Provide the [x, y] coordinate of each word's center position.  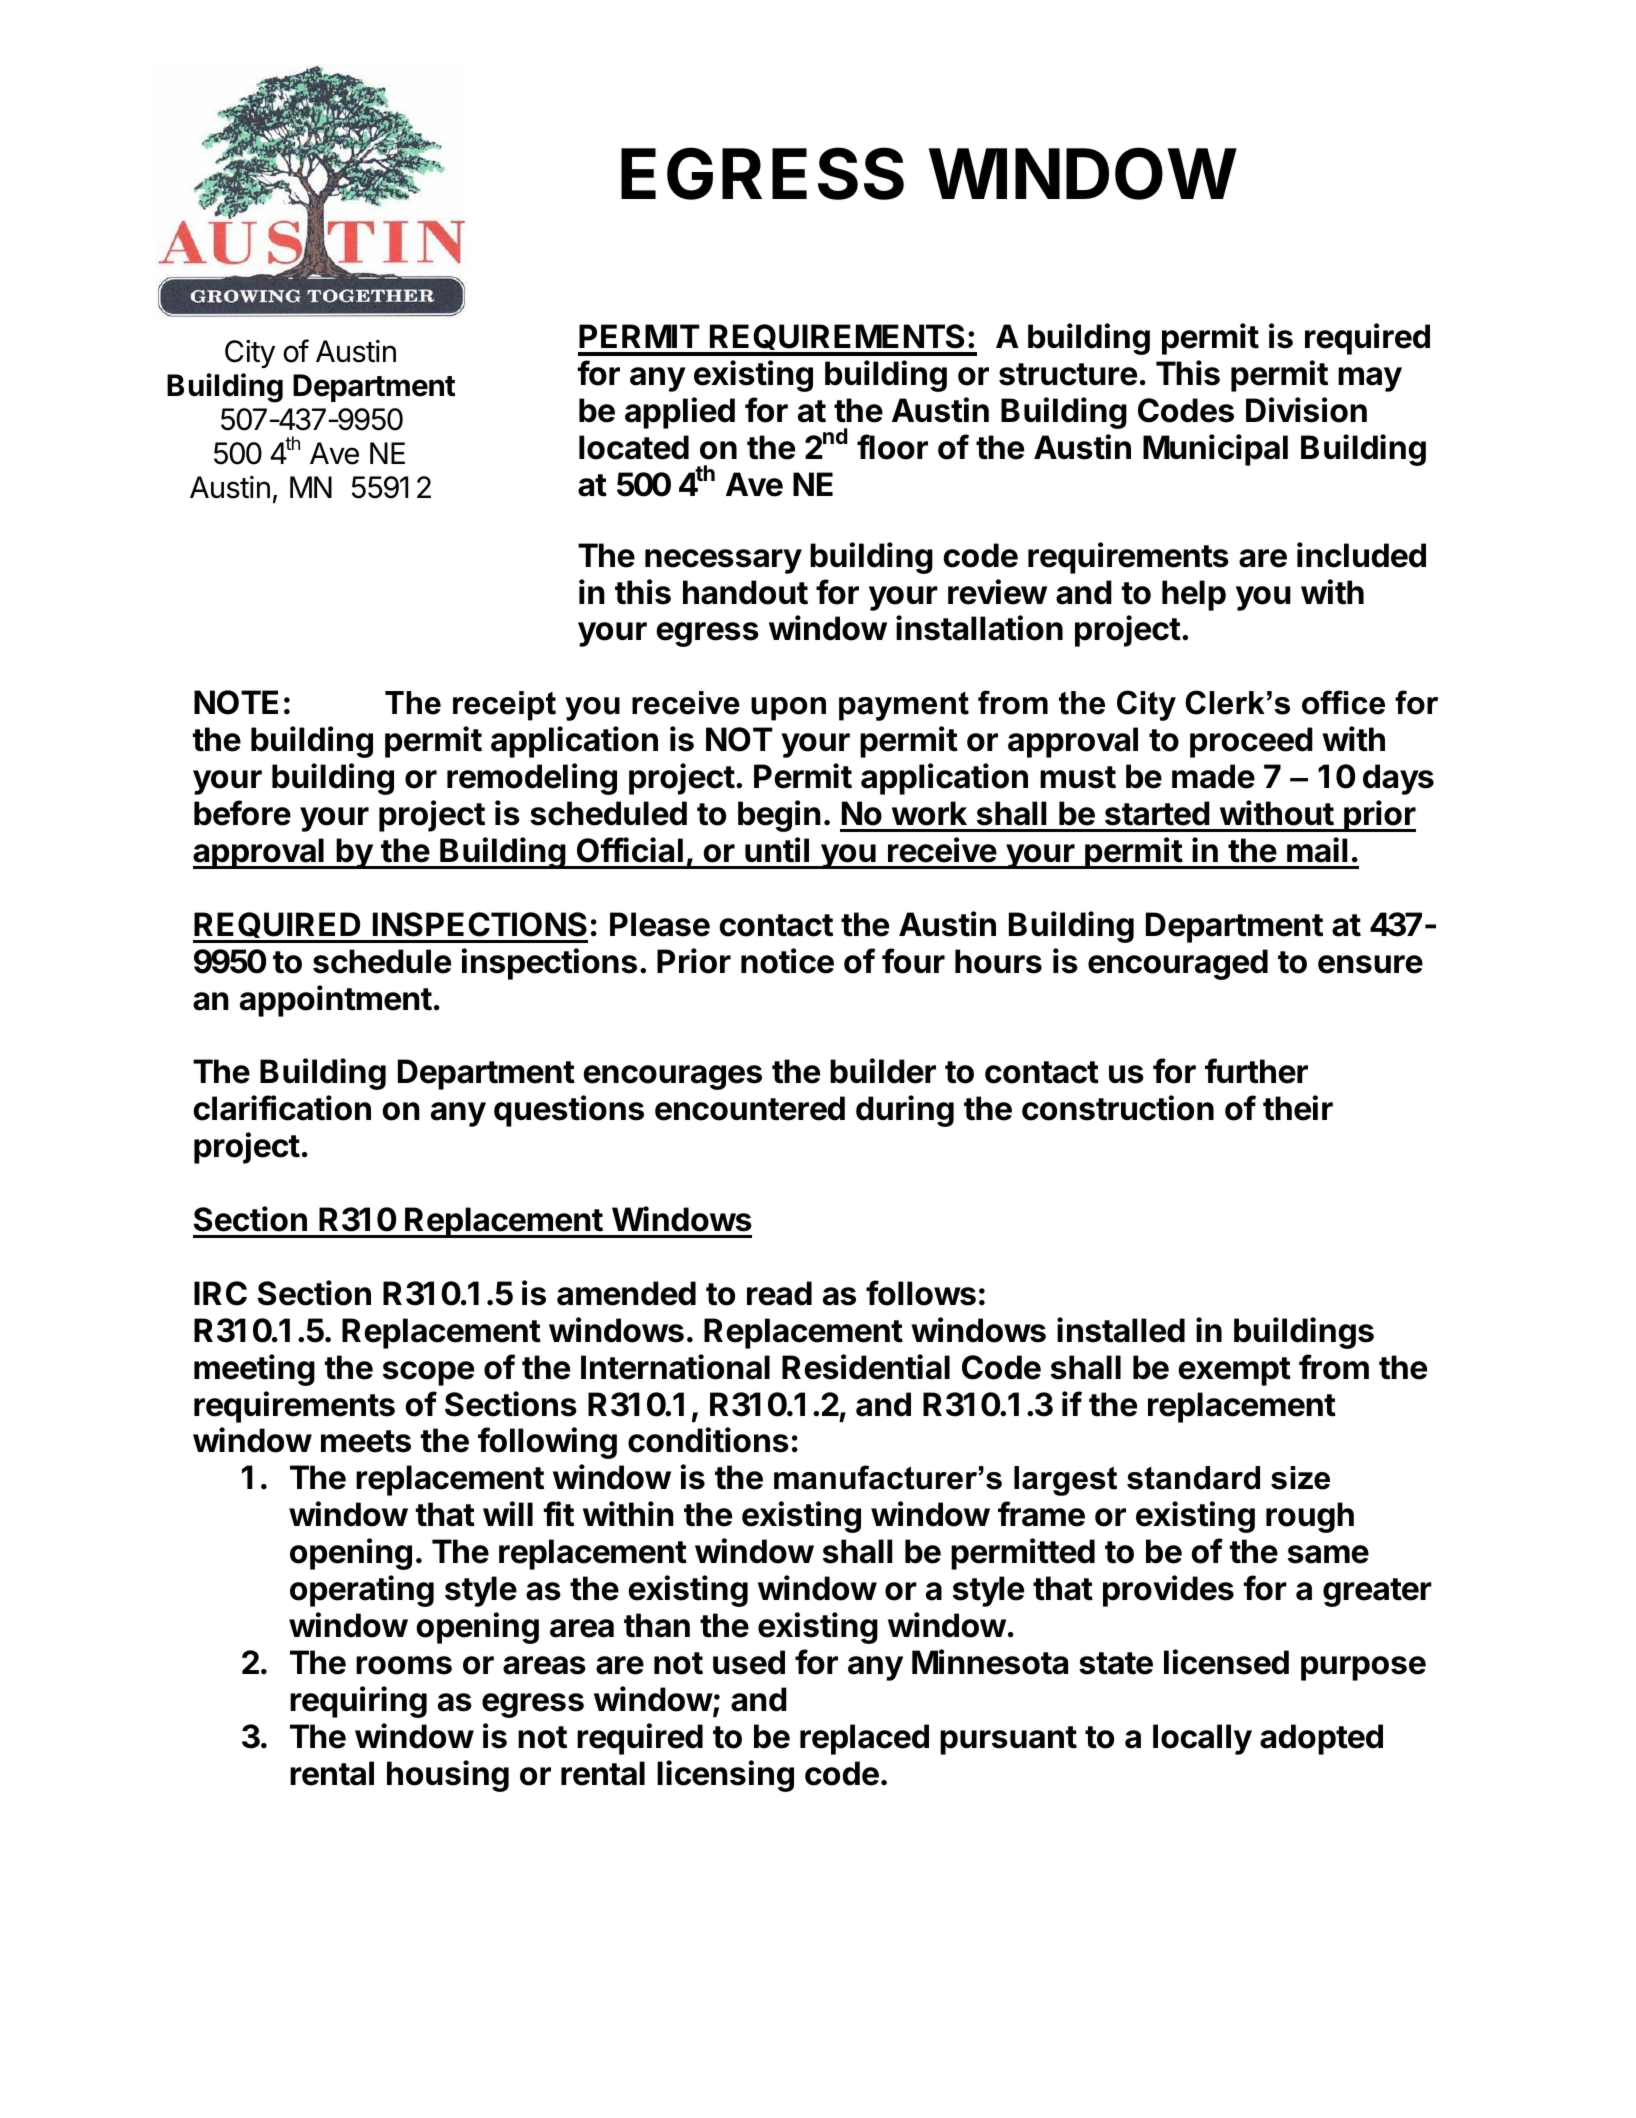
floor [892, 447]
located [634, 447]
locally [1202, 1739]
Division [1306, 410]
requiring [358, 1702]
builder [883, 1071]
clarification [282, 1108]
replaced [864, 1739]
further [1256, 1071]
